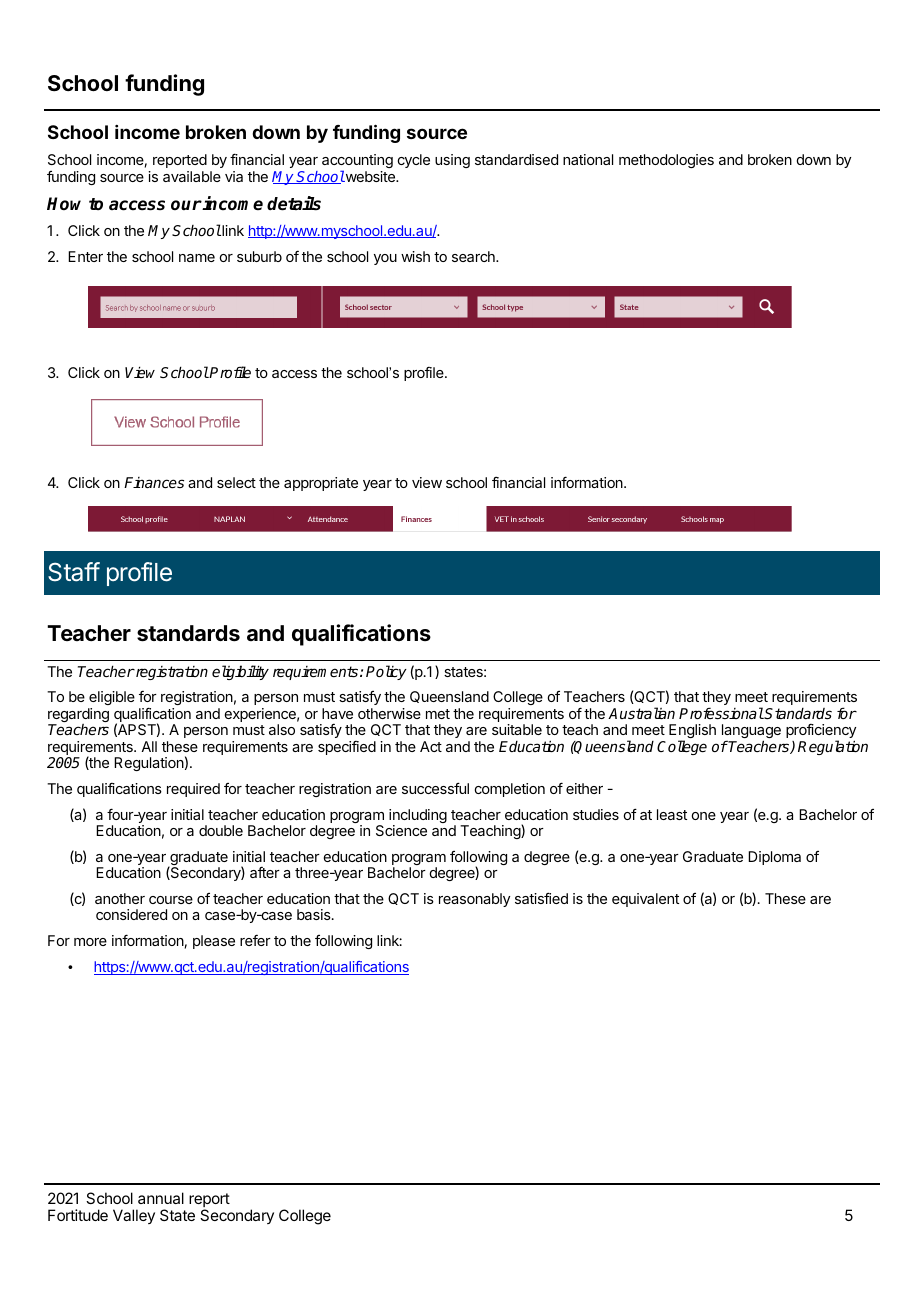 This document has height=1308, width=924. Describe the element at coordinates (192, 176) in the document. I see `available` at that location.
